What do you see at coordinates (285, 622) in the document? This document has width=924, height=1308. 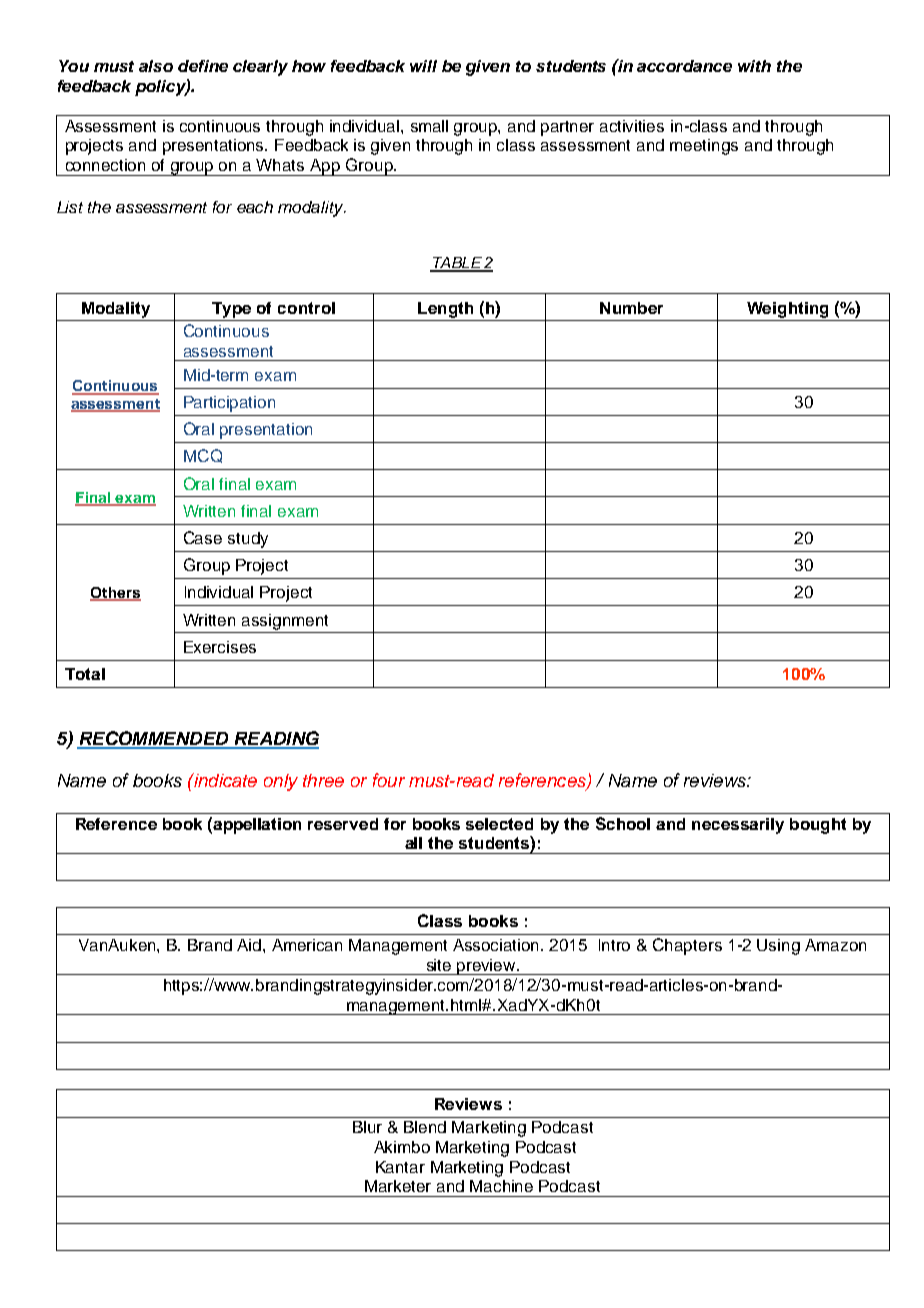 I see `assignment` at bounding box center [285, 622].
